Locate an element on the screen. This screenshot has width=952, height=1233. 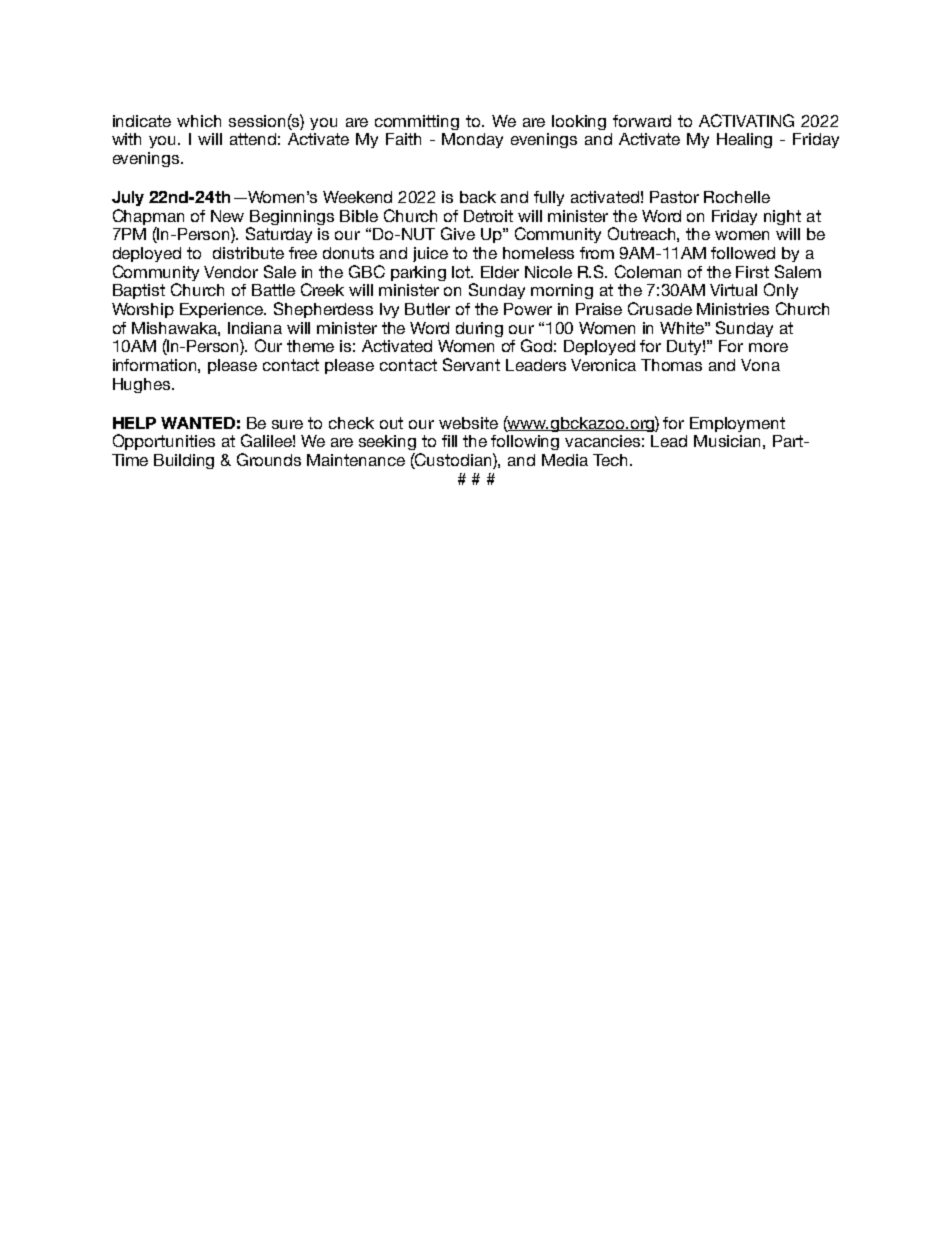
Monday is located at coordinates (472, 140).
